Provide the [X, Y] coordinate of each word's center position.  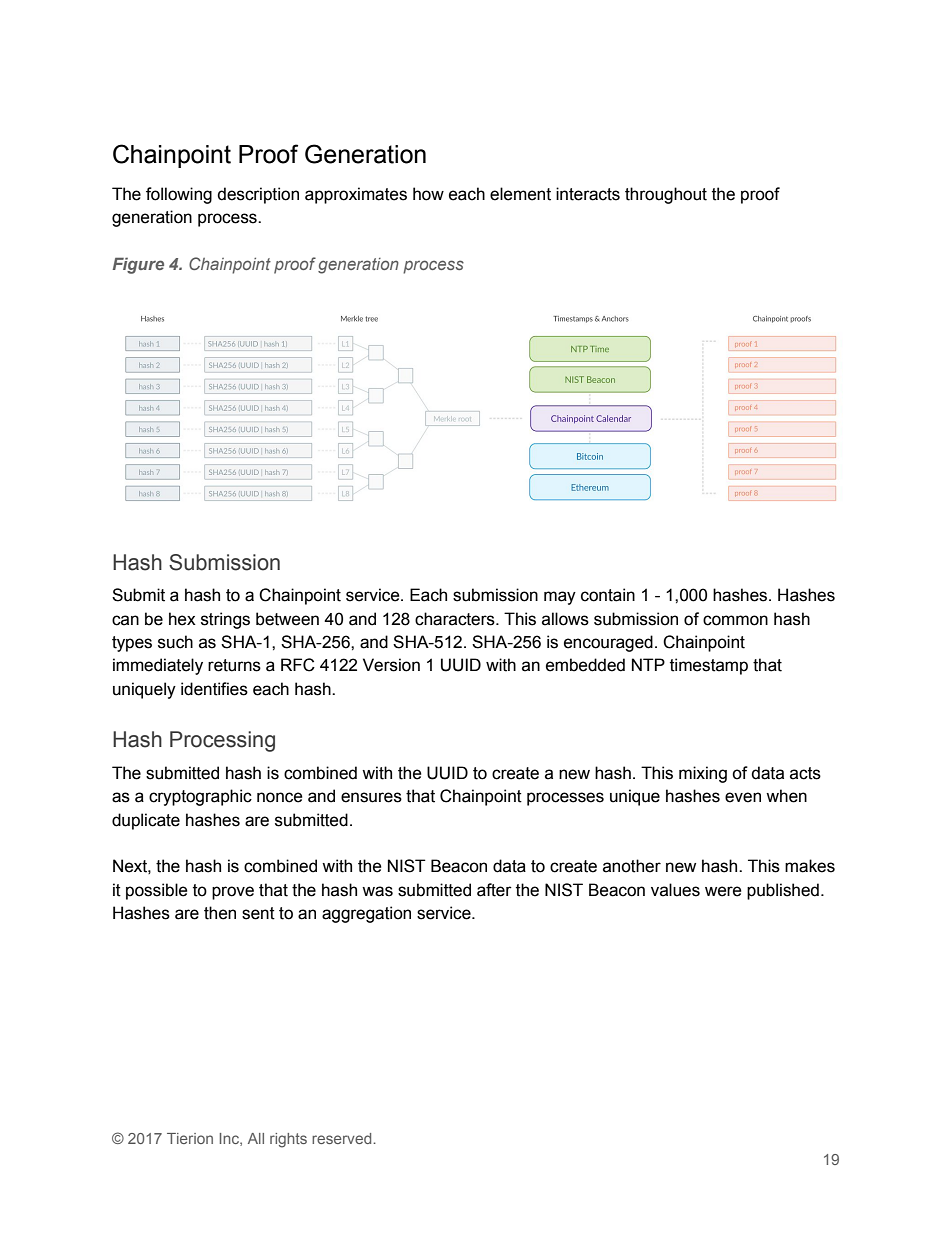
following [179, 195]
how [428, 194]
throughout [666, 195]
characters [456, 619]
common [735, 620]
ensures [371, 797]
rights [288, 1140]
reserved [343, 1138]
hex [182, 619]
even [743, 797]
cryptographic [200, 797]
